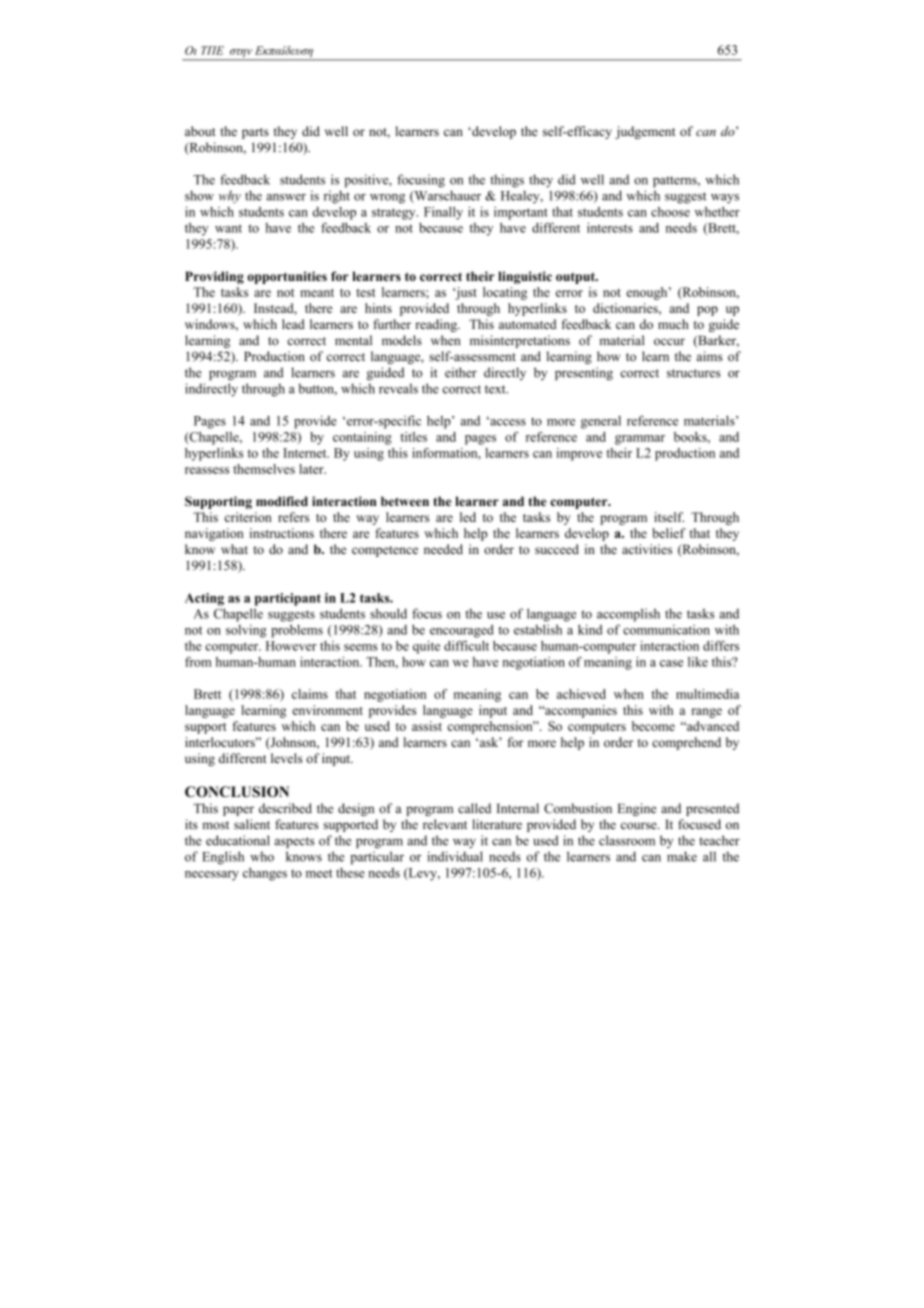  Describe the element at coordinates (262, 856) in the image. I see `who` at that location.
